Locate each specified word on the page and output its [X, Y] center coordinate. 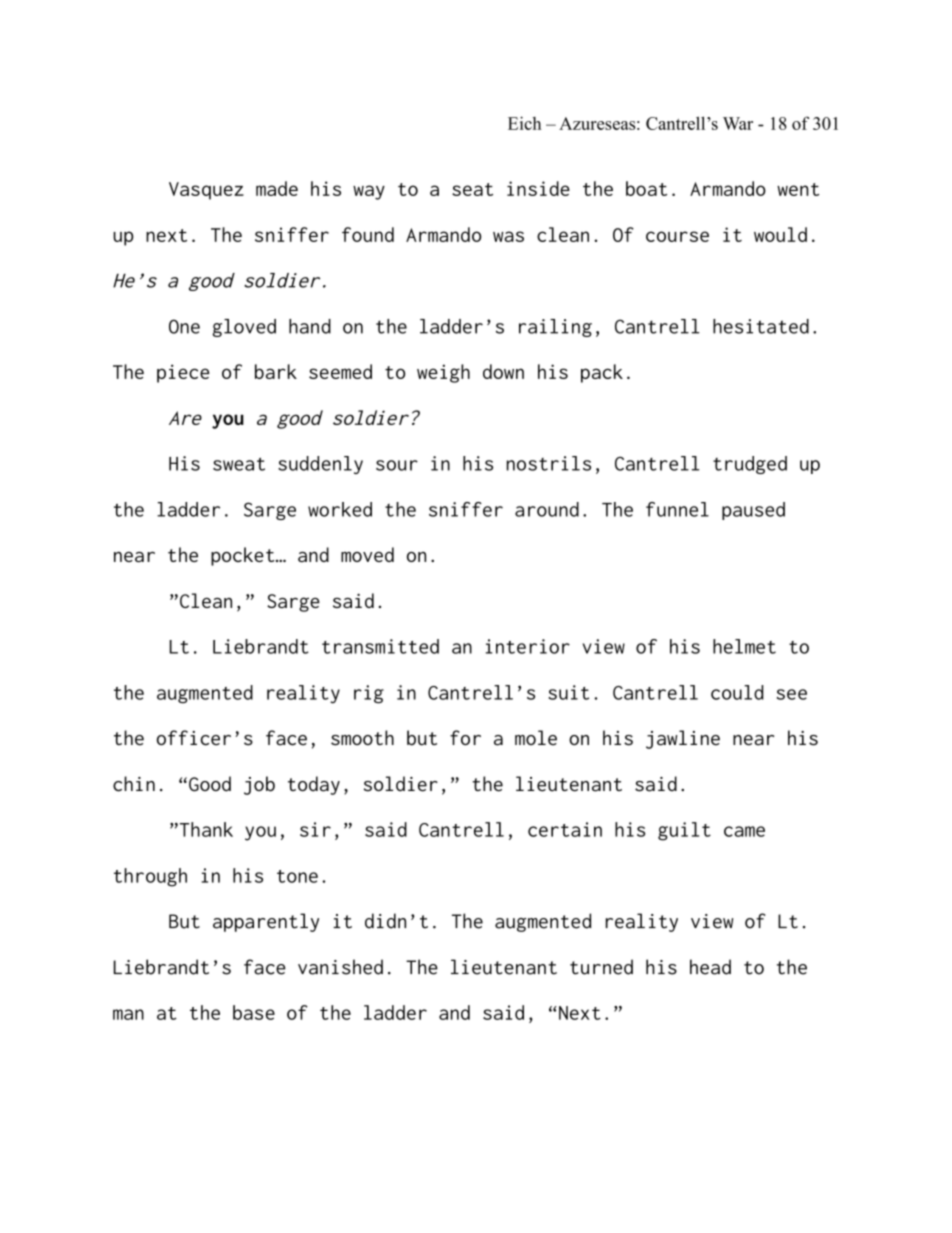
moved [367, 554]
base [254, 1012]
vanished [340, 967]
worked [340, 509]
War [738, 123]
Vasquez [206, 191]
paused [753, 511]
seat [472, 189]
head [710, 967]
